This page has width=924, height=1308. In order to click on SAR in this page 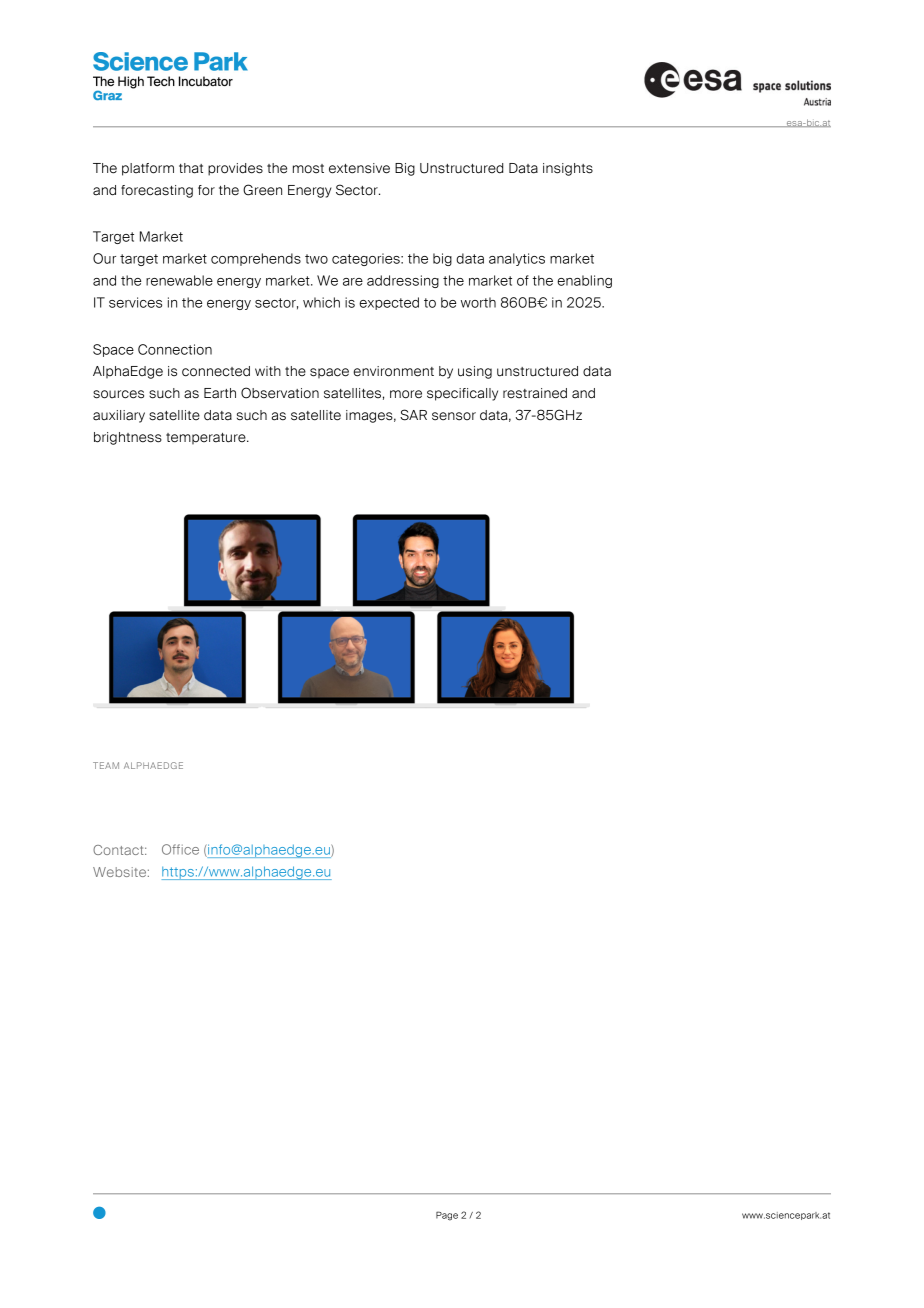, I will do `click(413, 415)`.
